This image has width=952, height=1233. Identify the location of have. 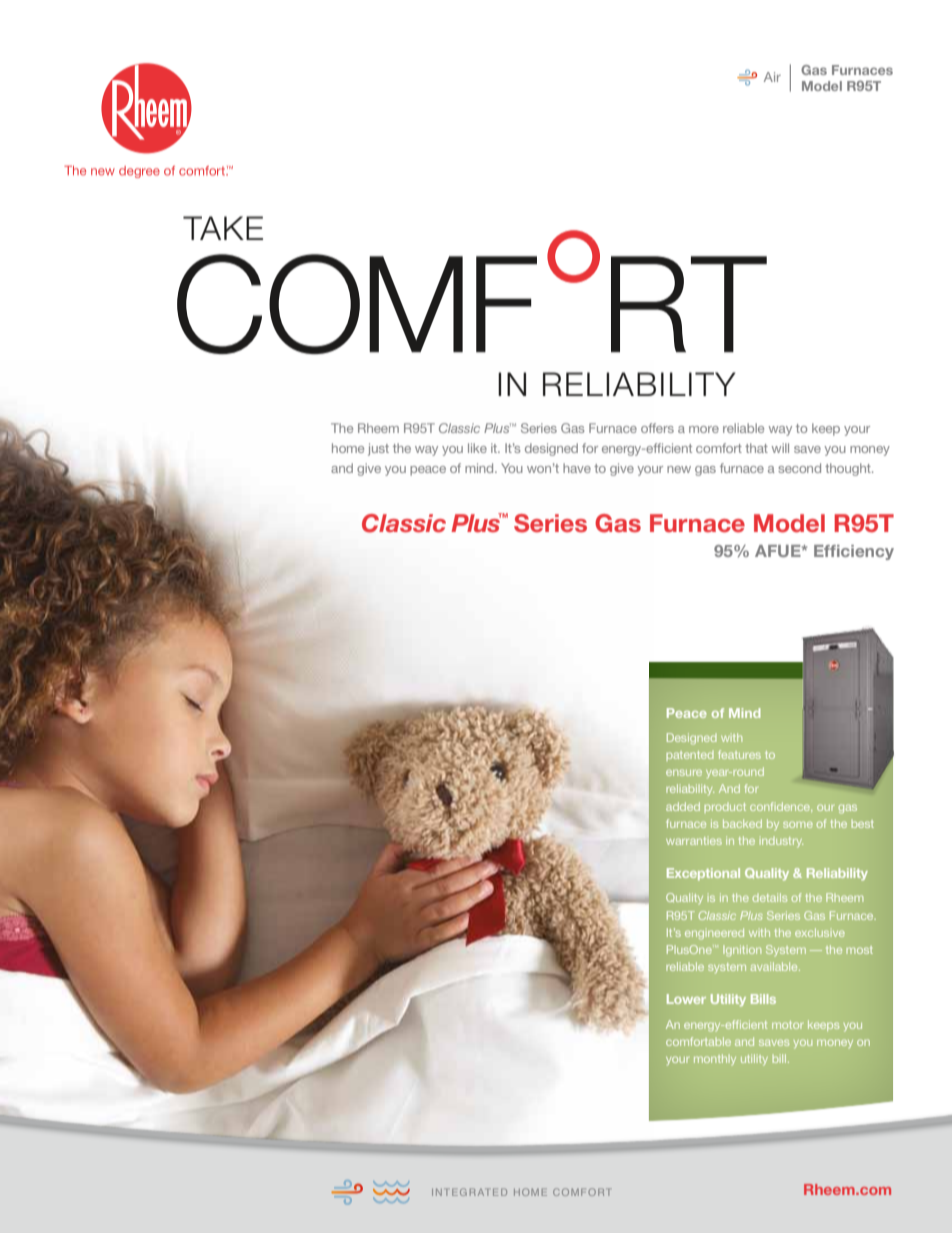
(577, 468).
